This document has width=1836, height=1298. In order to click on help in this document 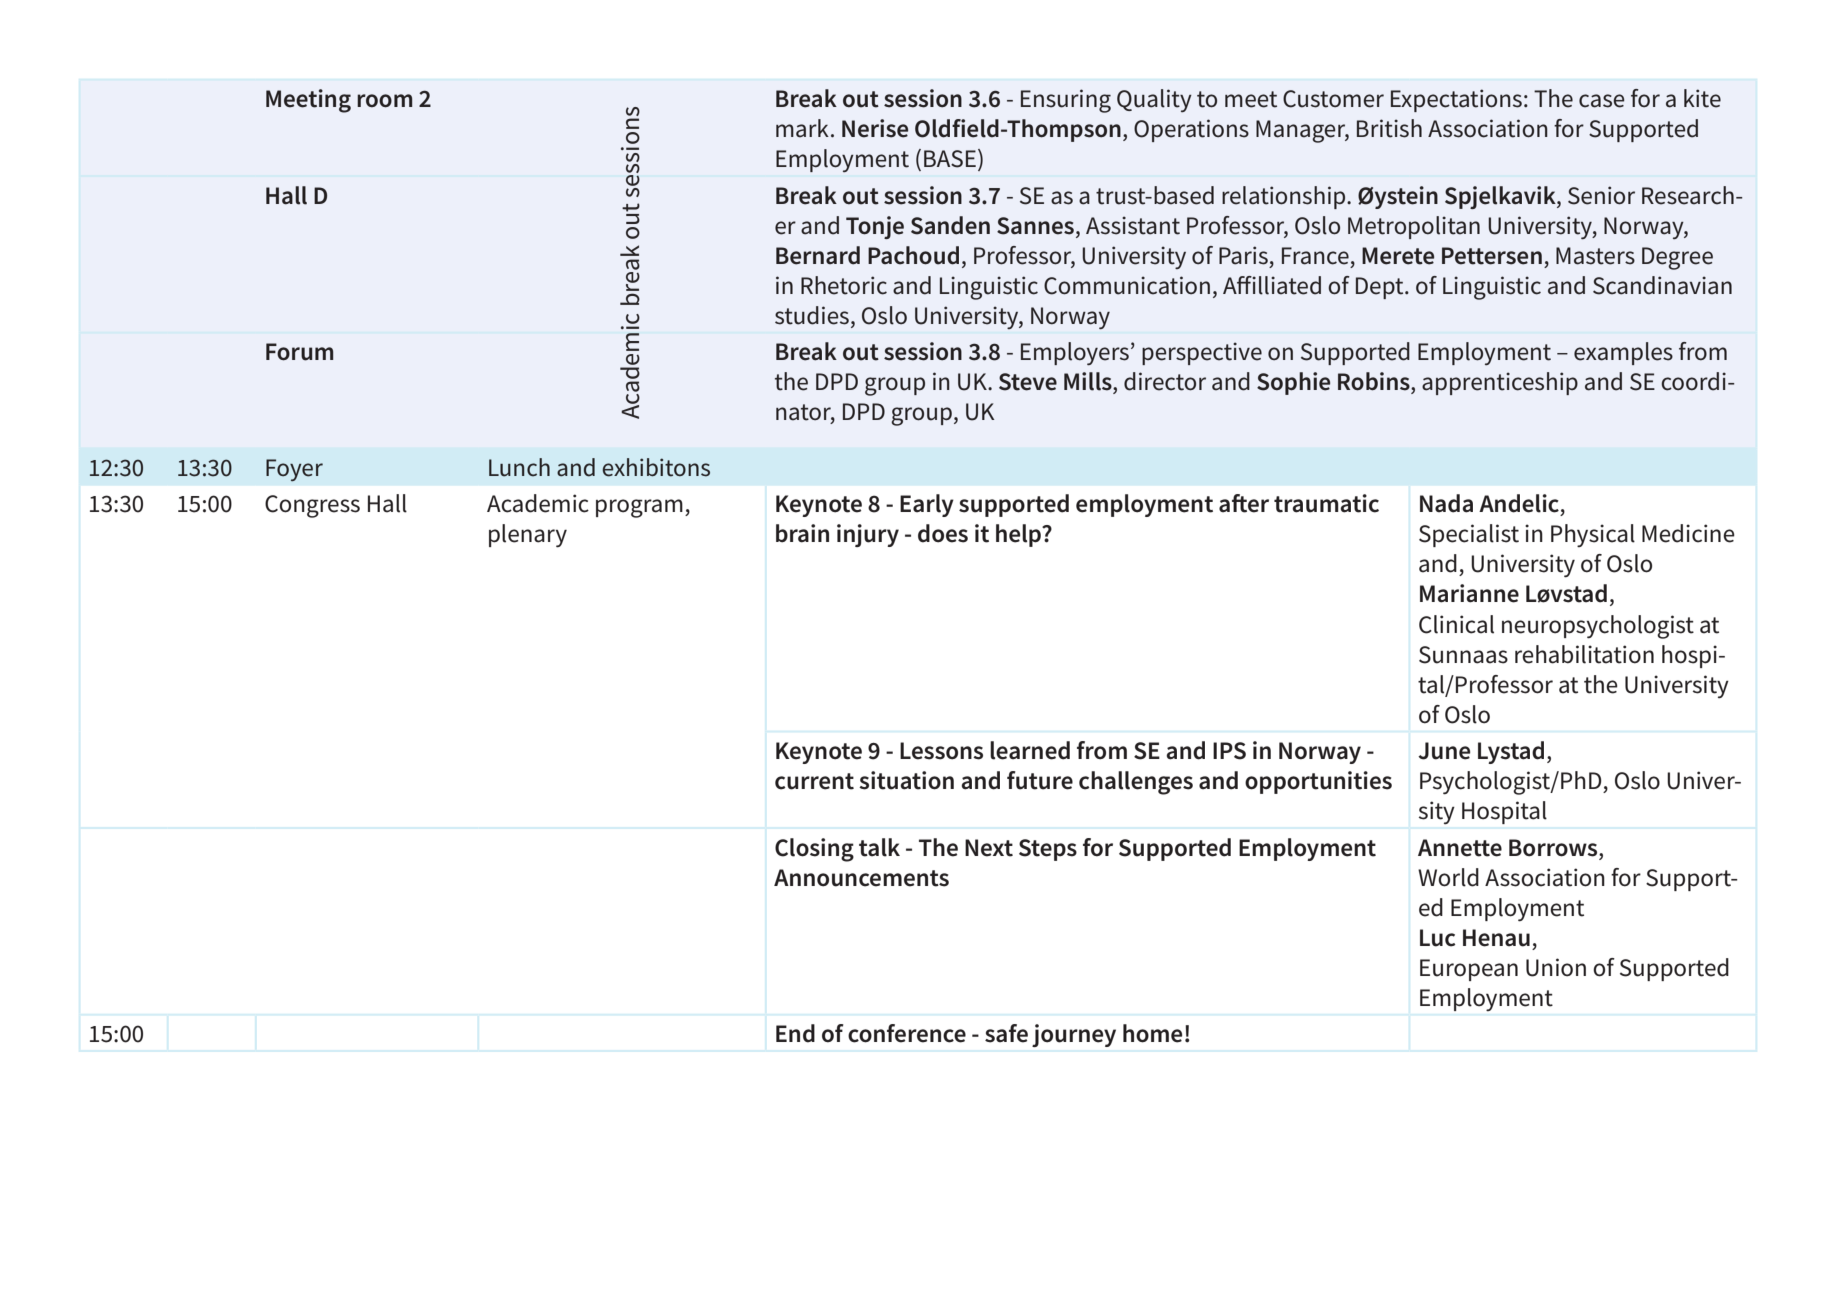, I will do `click(1019, 535)`.
